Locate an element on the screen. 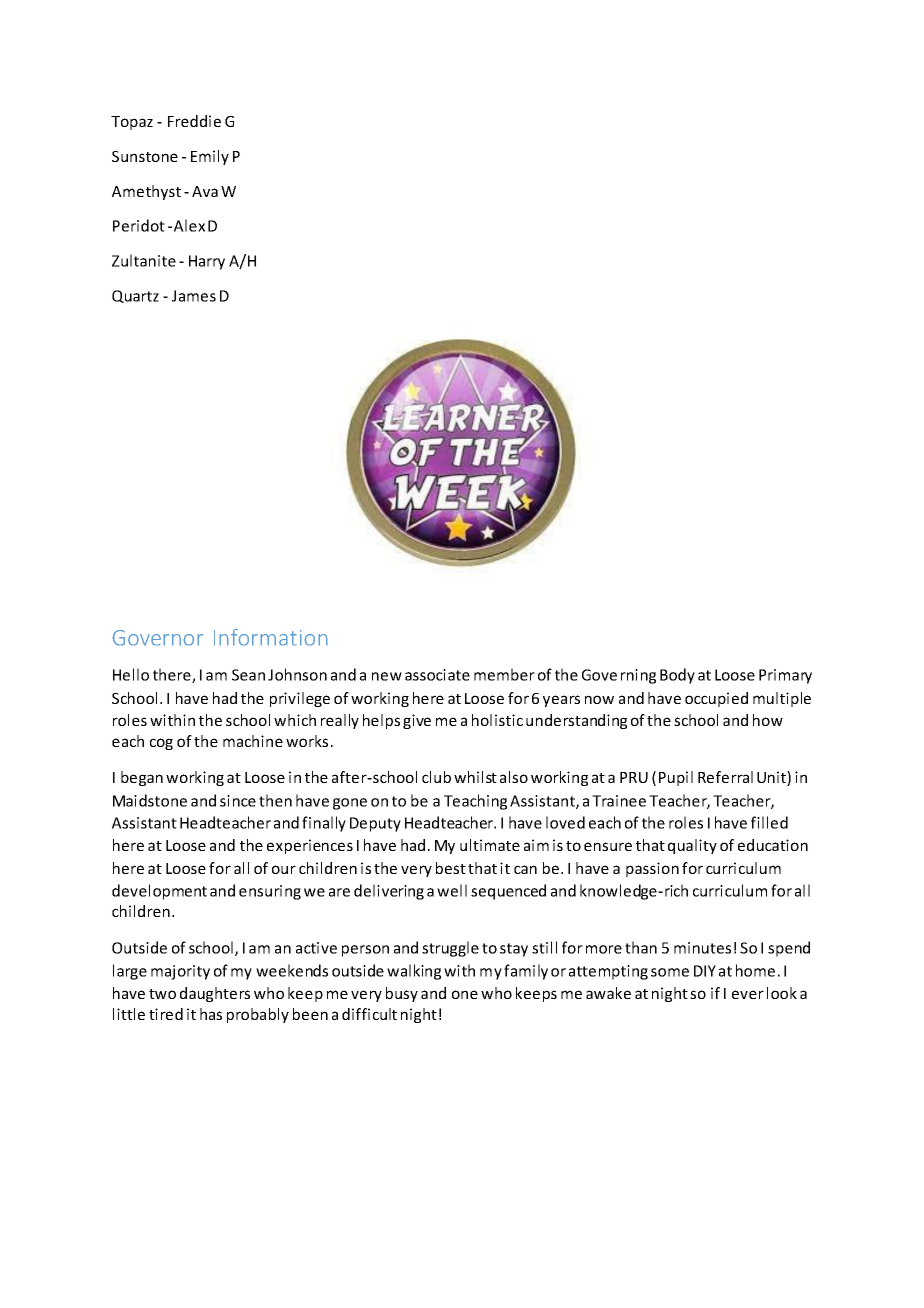 This screenshot has width=924, height=1308. Freddie is located at coordinates (194, 121).
